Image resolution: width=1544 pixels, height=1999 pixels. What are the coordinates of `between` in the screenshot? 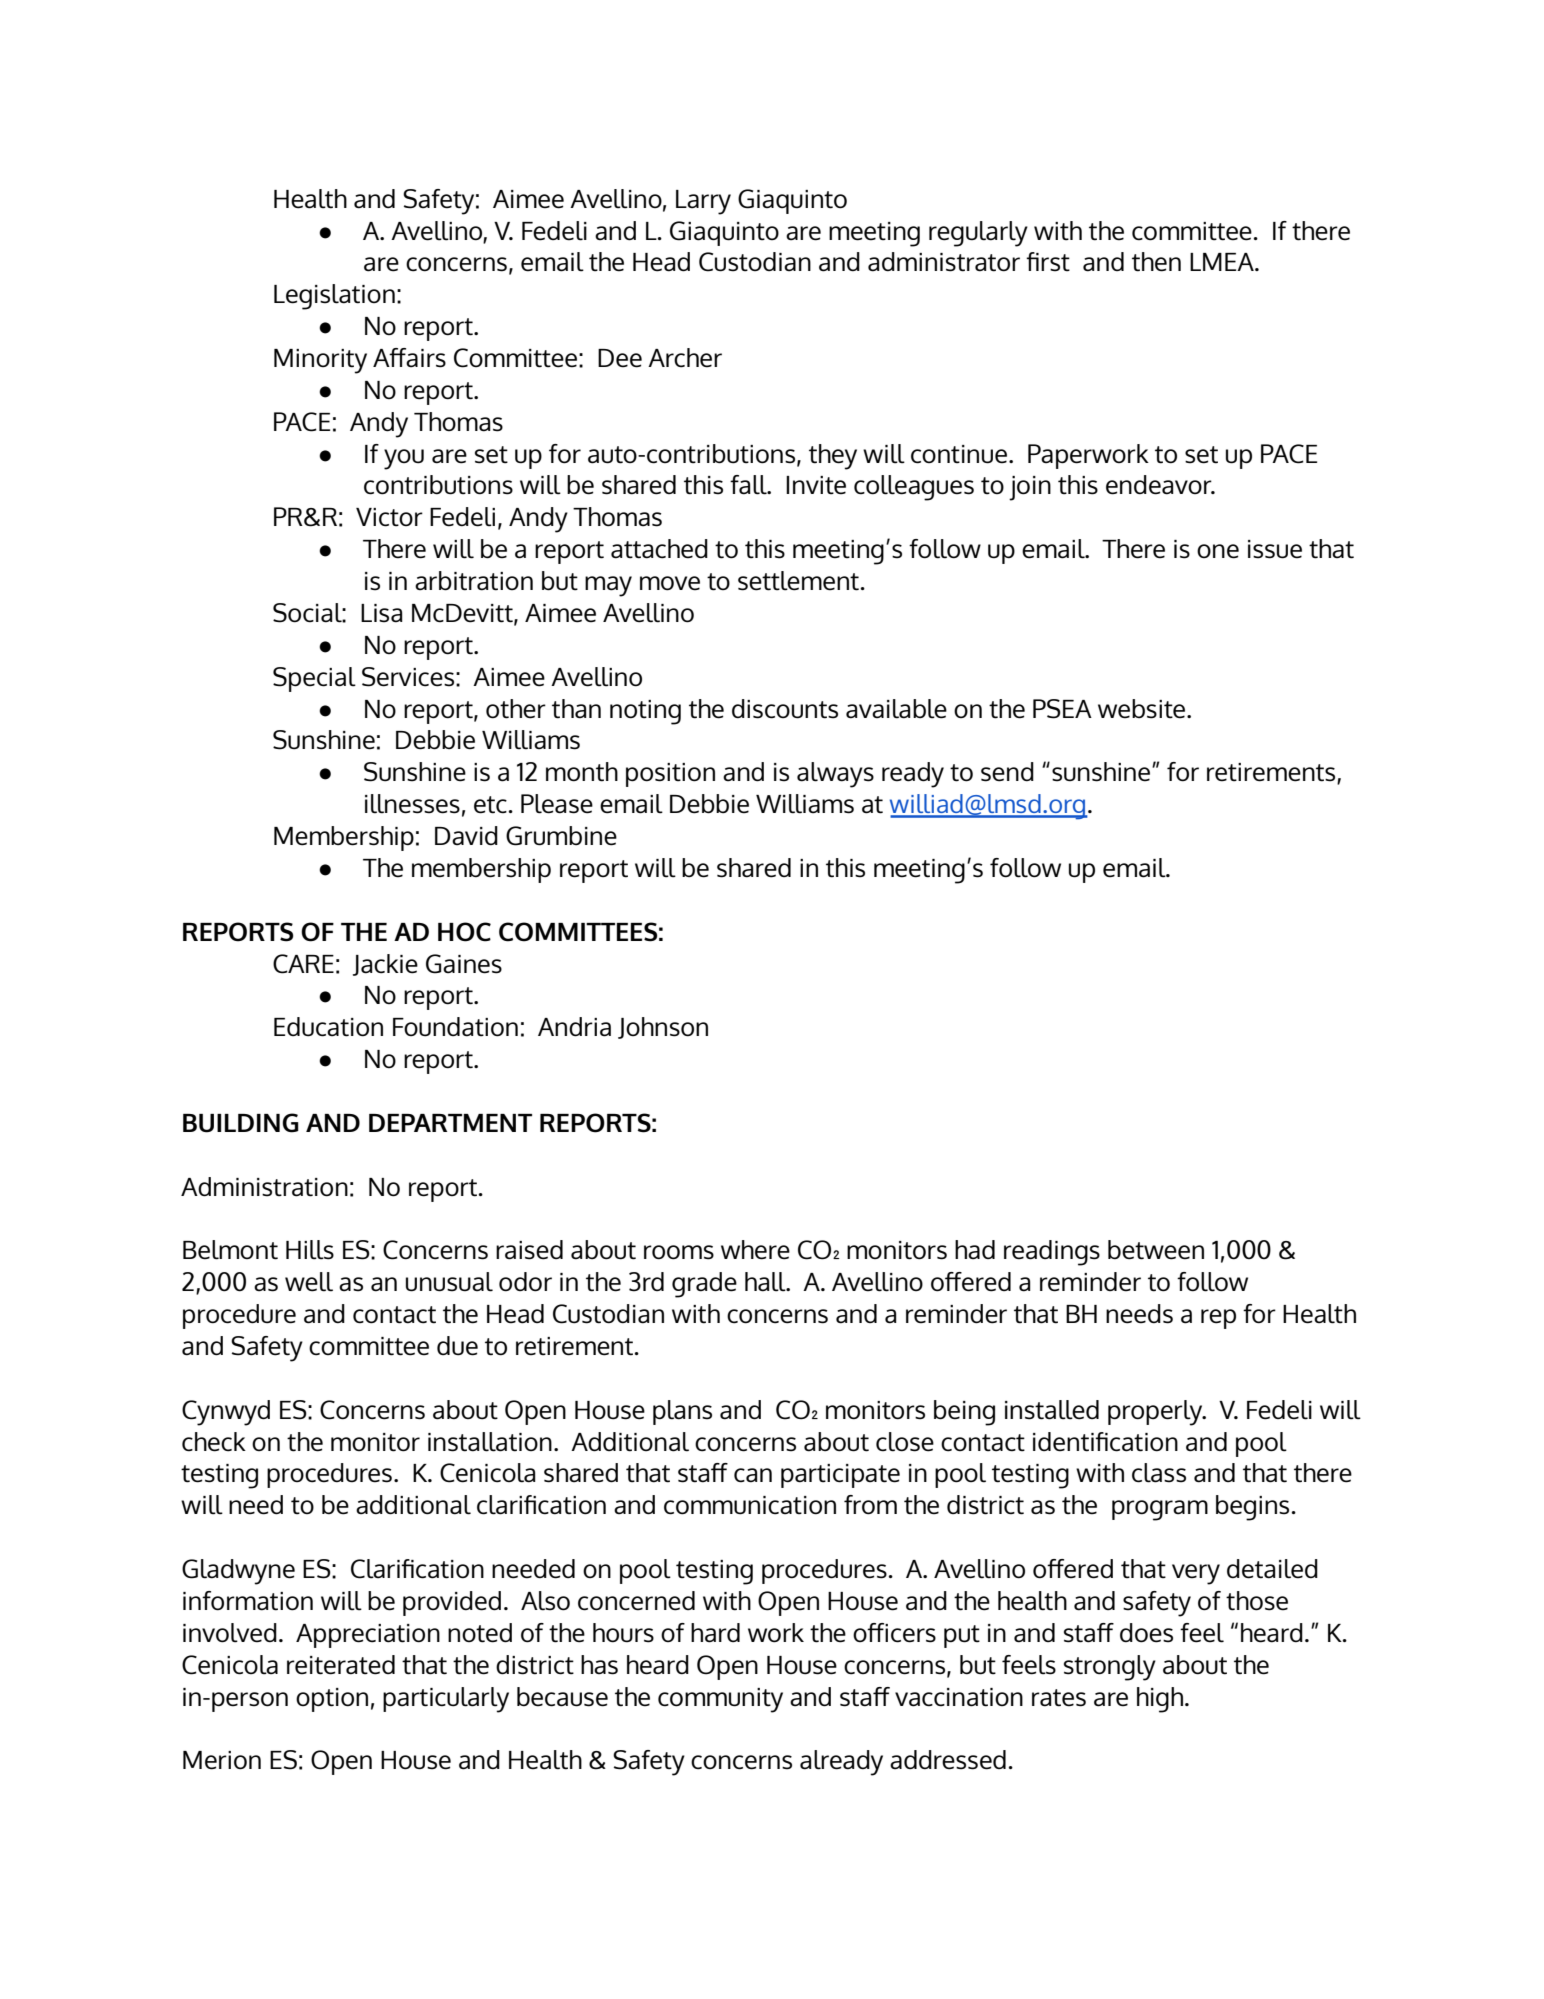 It's located at (1156, 1250).
